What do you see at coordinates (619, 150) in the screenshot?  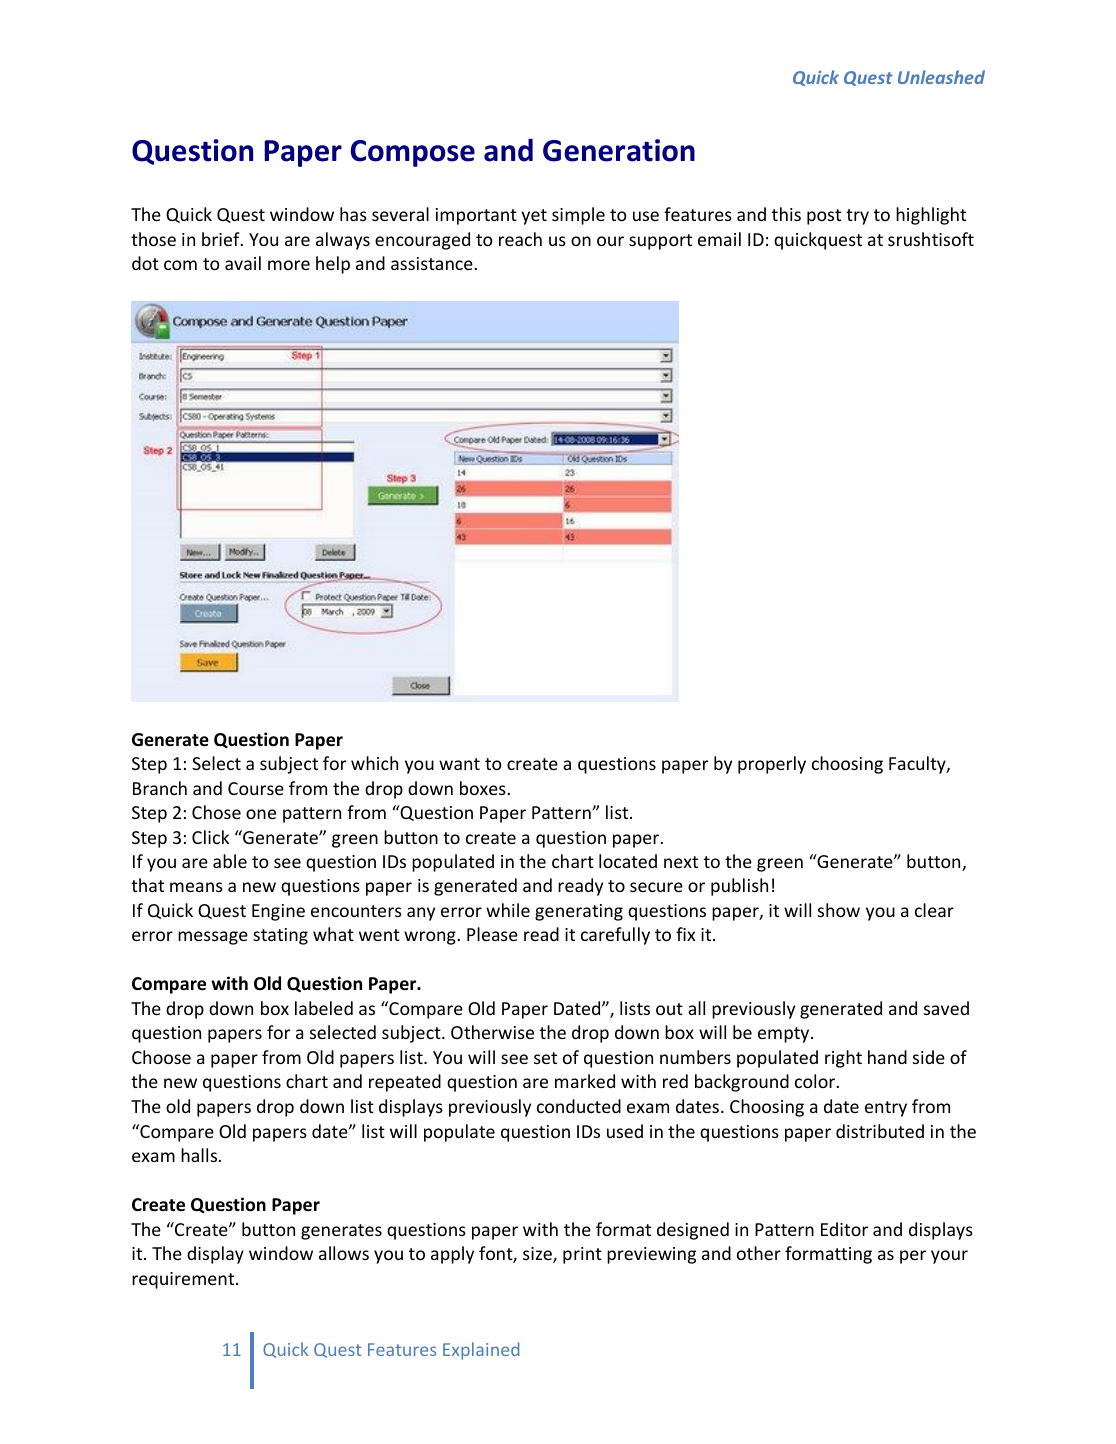 I see `Generation` at bounding box center [619, 150].
